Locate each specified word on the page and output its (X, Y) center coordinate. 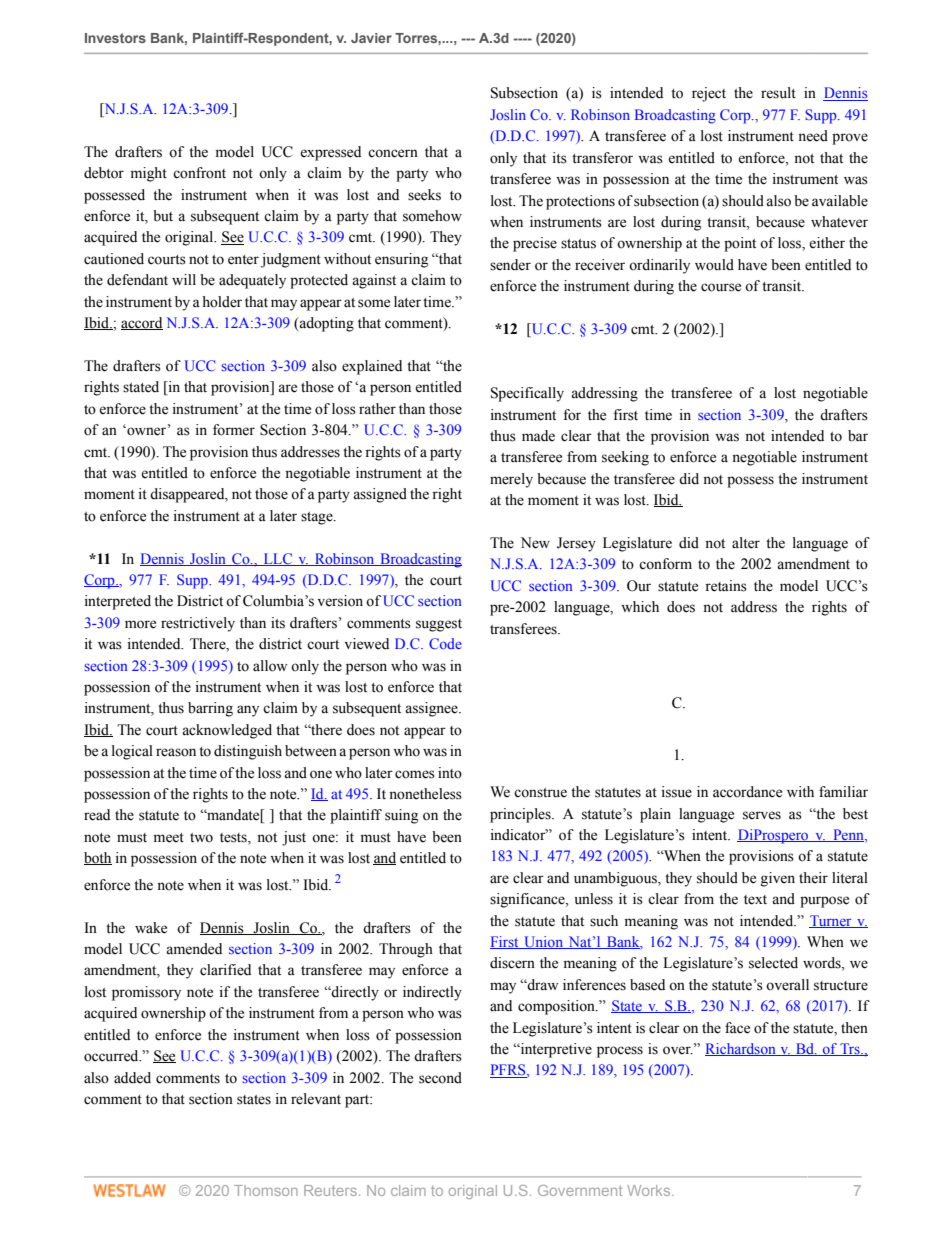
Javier (371, 38)
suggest (439, 625)
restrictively (198, 624)
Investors (115, 38)
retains (726, 586)
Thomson (266, 1190)
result (778, 93)
